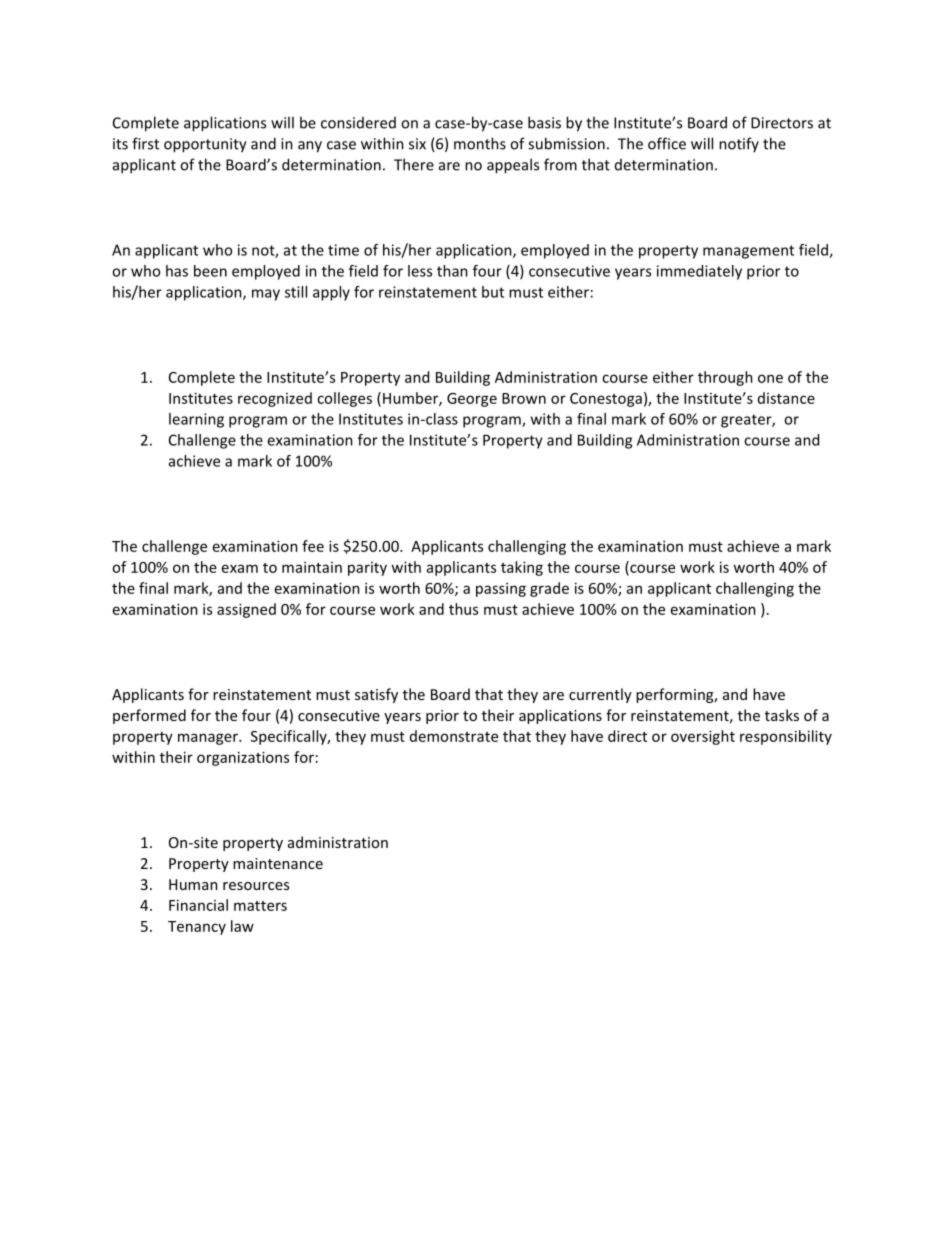 The width and height of the page is (952, 1233). I want to click on maintenance, so click(278, 863).
